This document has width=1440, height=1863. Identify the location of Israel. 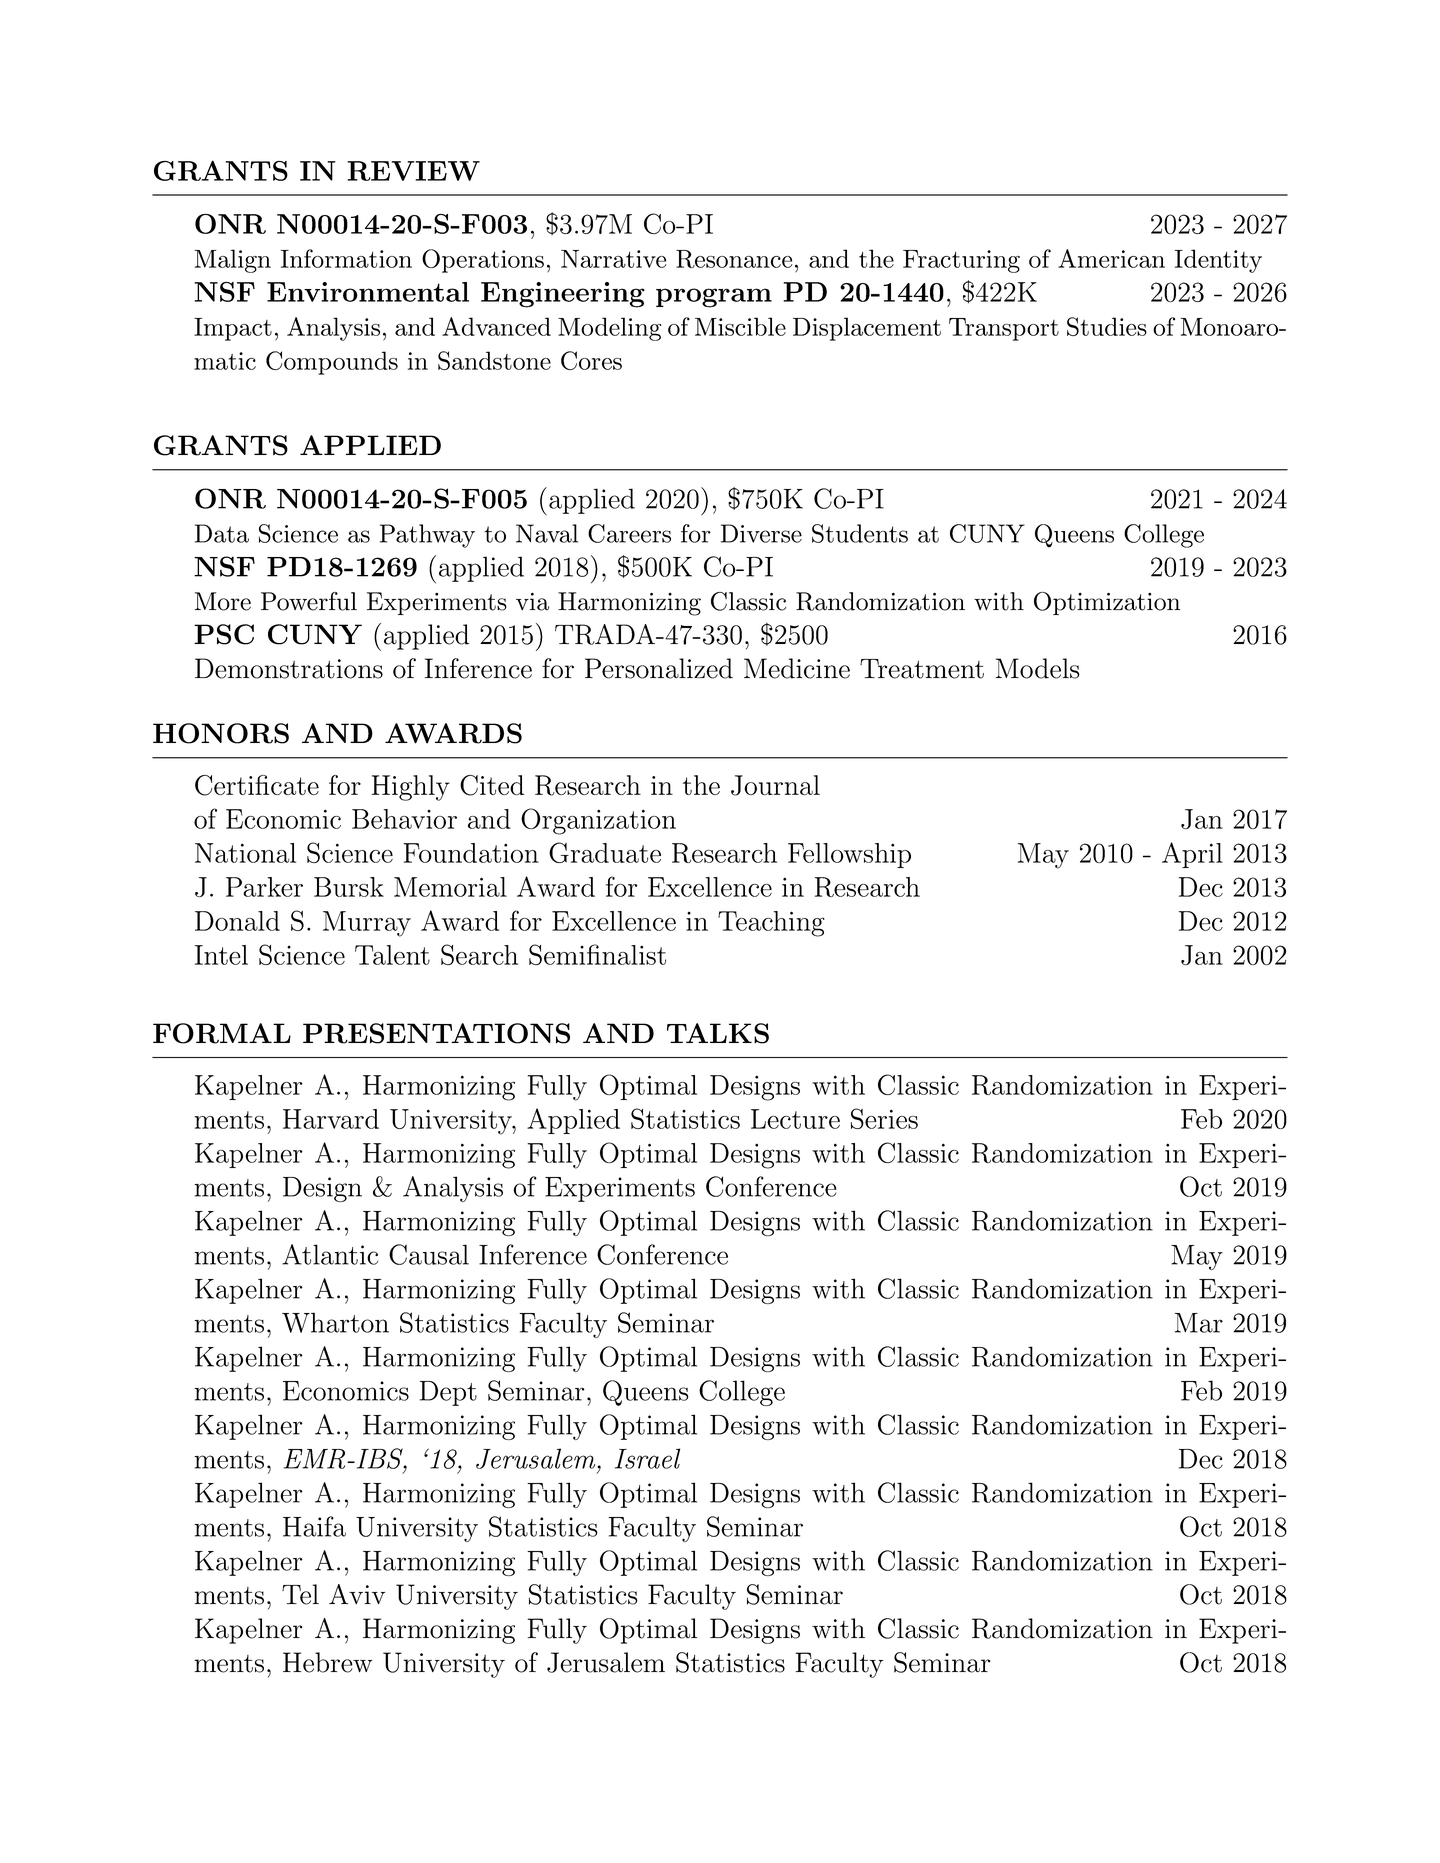
(647, 1458).
